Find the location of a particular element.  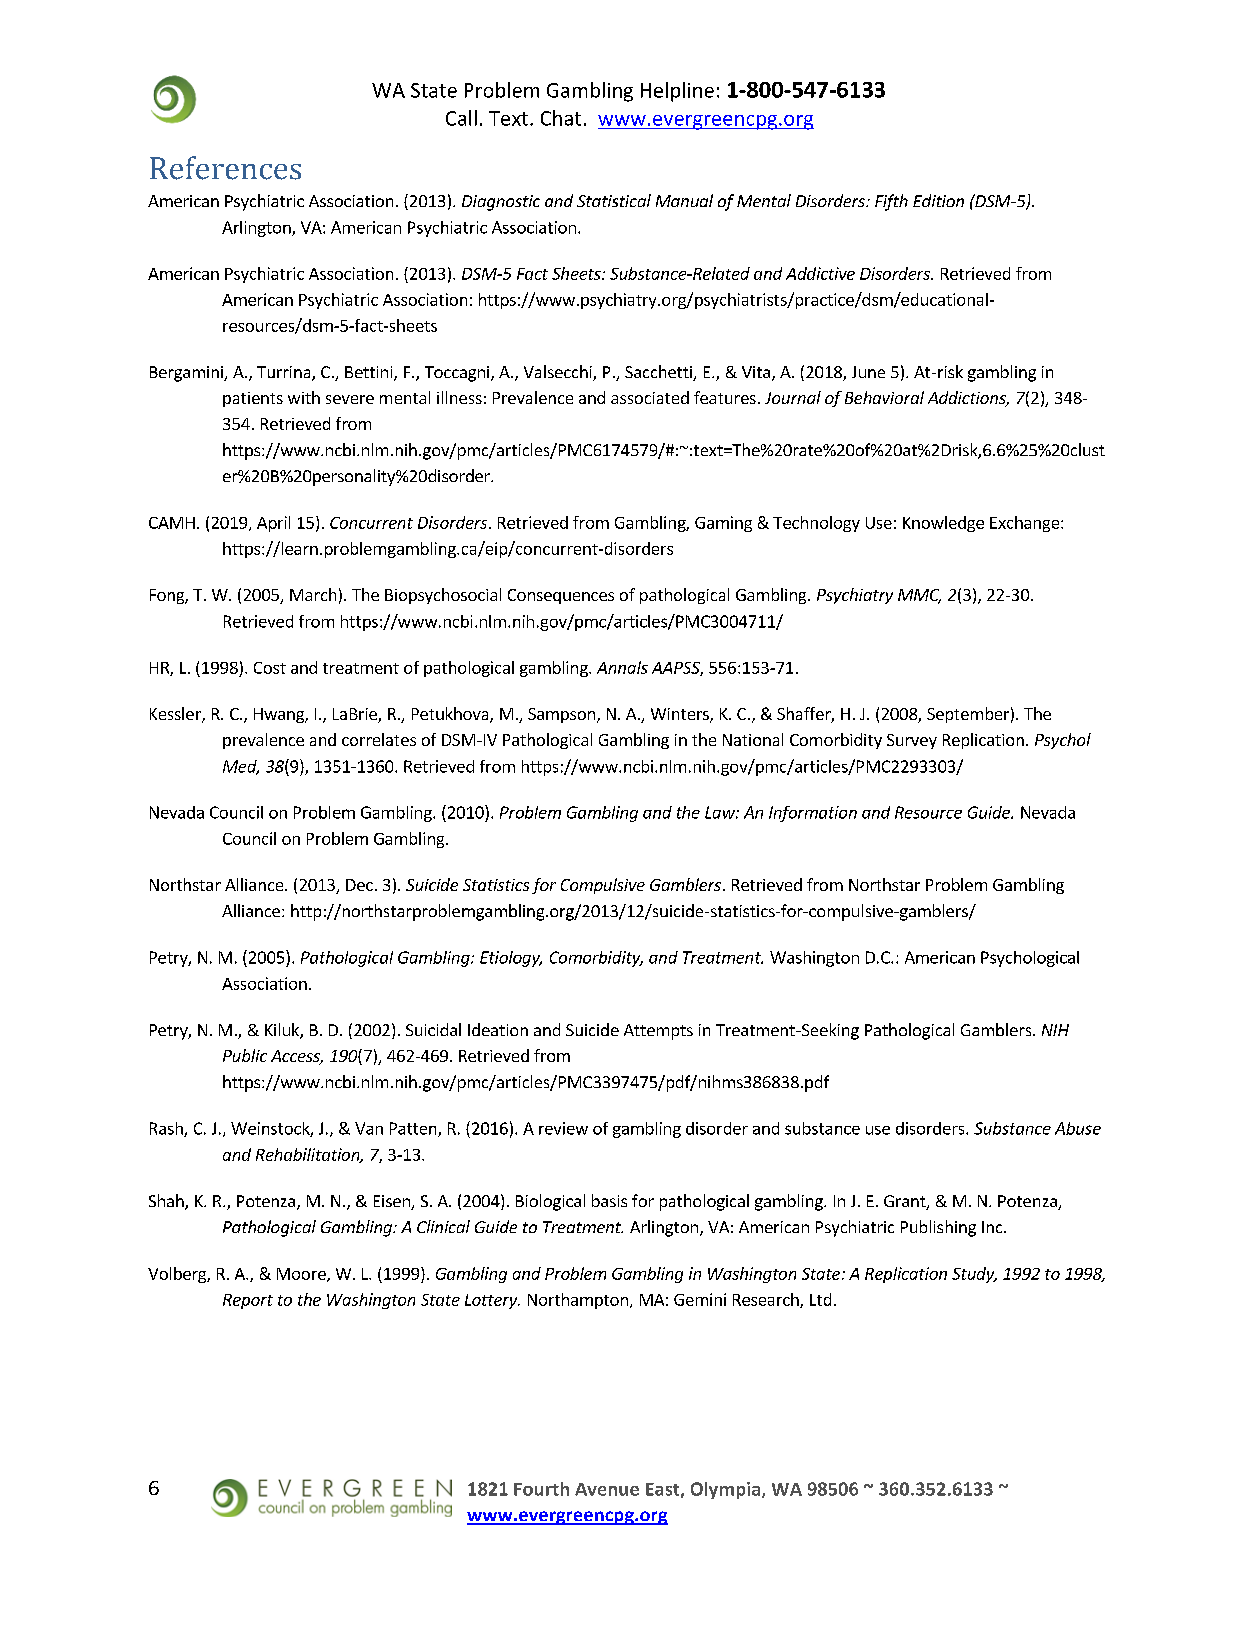

Report is located at coordinates (248, 1301).
